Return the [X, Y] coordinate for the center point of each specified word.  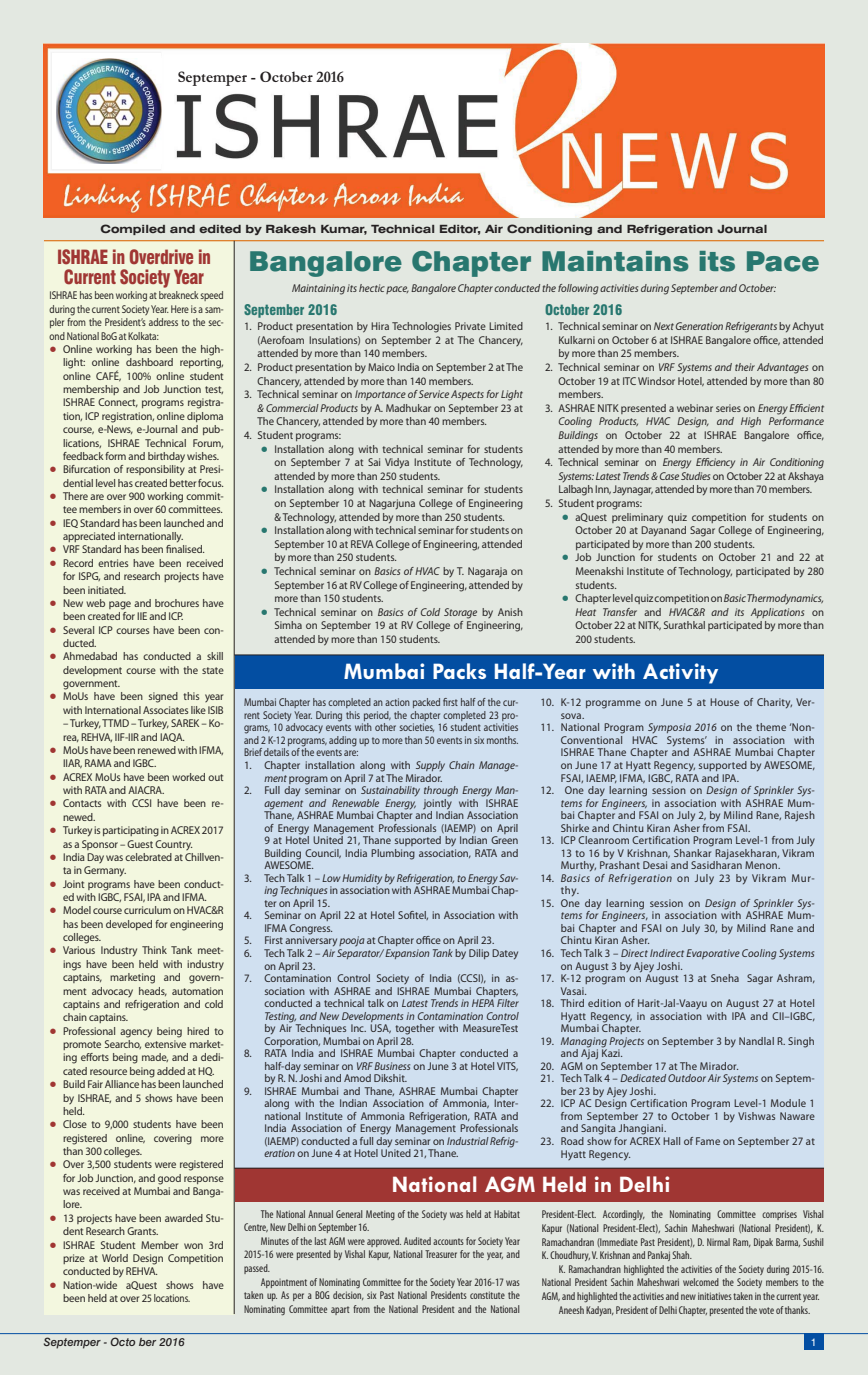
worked [188, 777]
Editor [460, 230]
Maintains [615, 261]
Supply [430, 766]
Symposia [669, 728]
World [115, 1258]
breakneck [179, 295]
